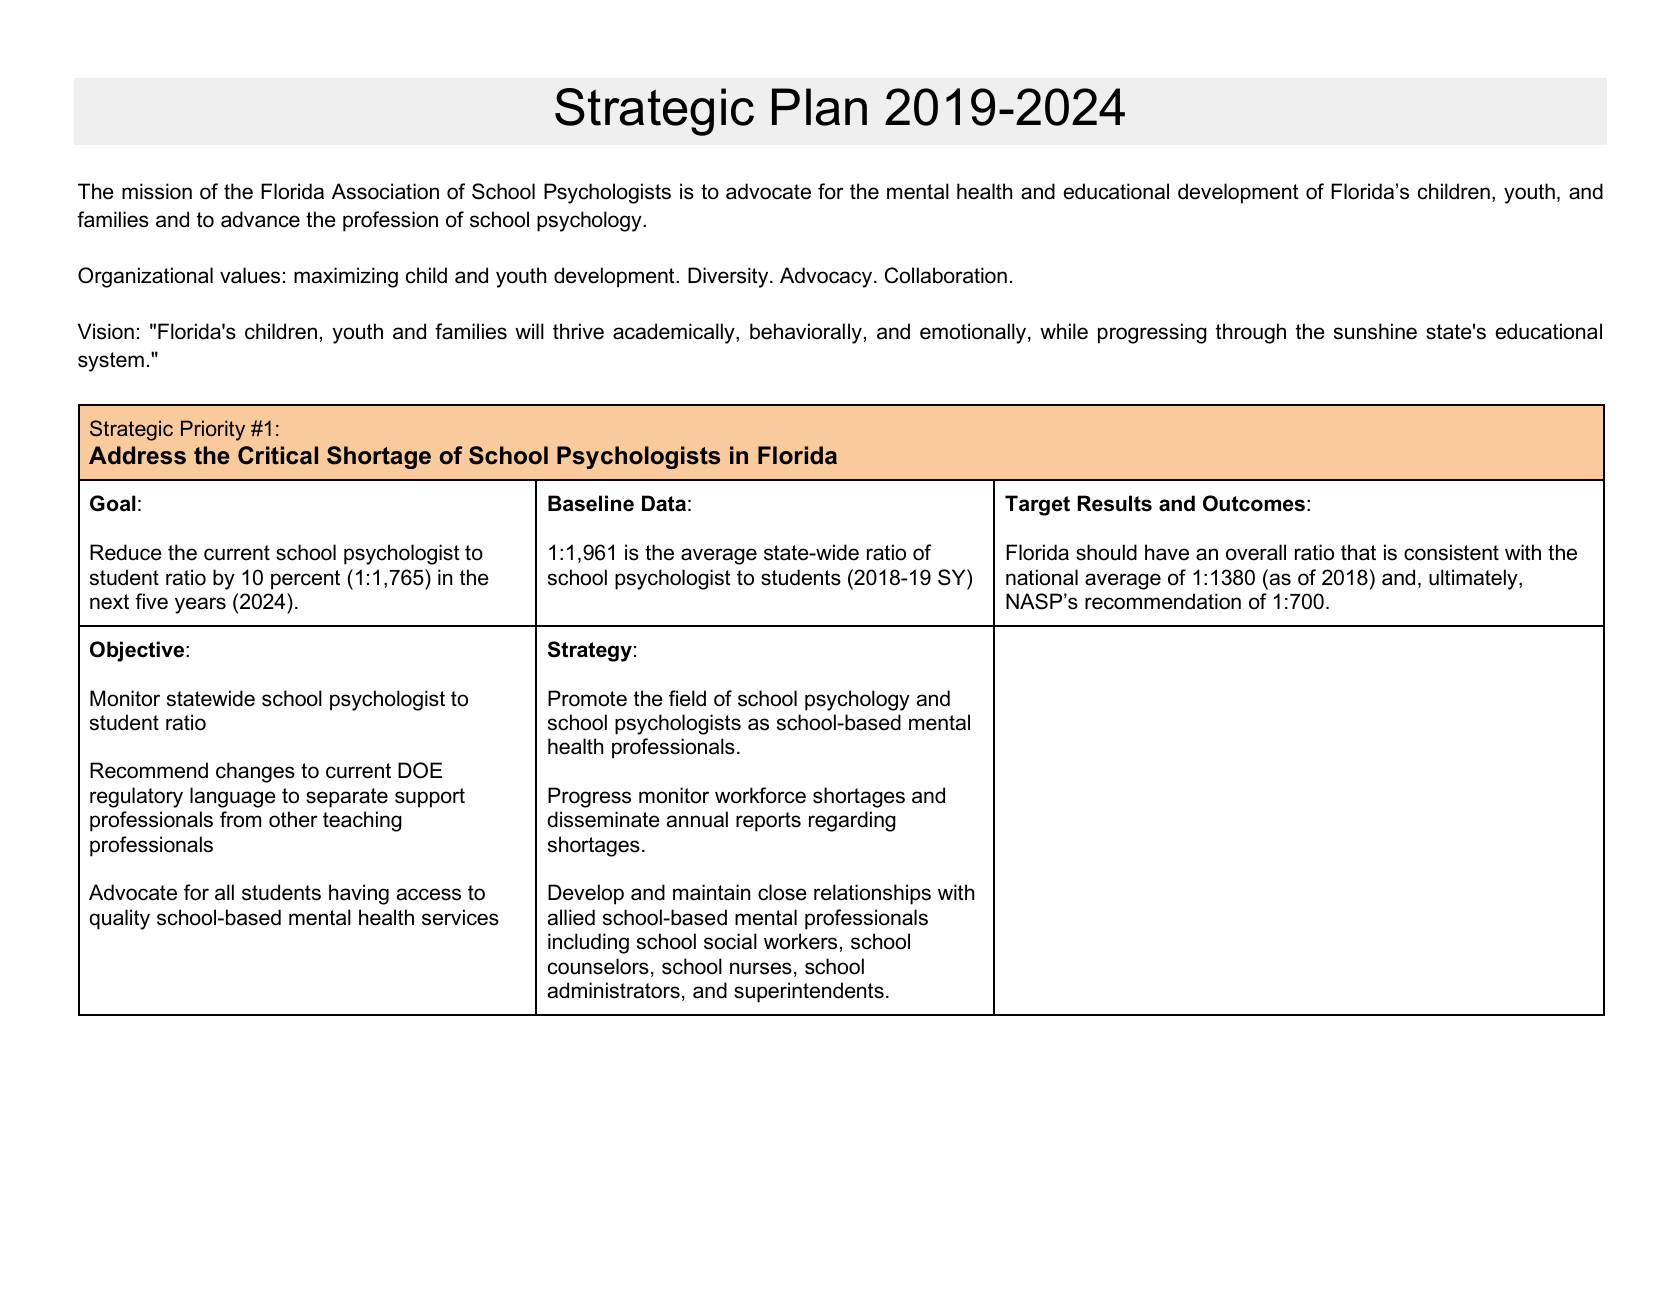 The image size is (1679, 1297). I want to click on mission, so click(157, 191).
